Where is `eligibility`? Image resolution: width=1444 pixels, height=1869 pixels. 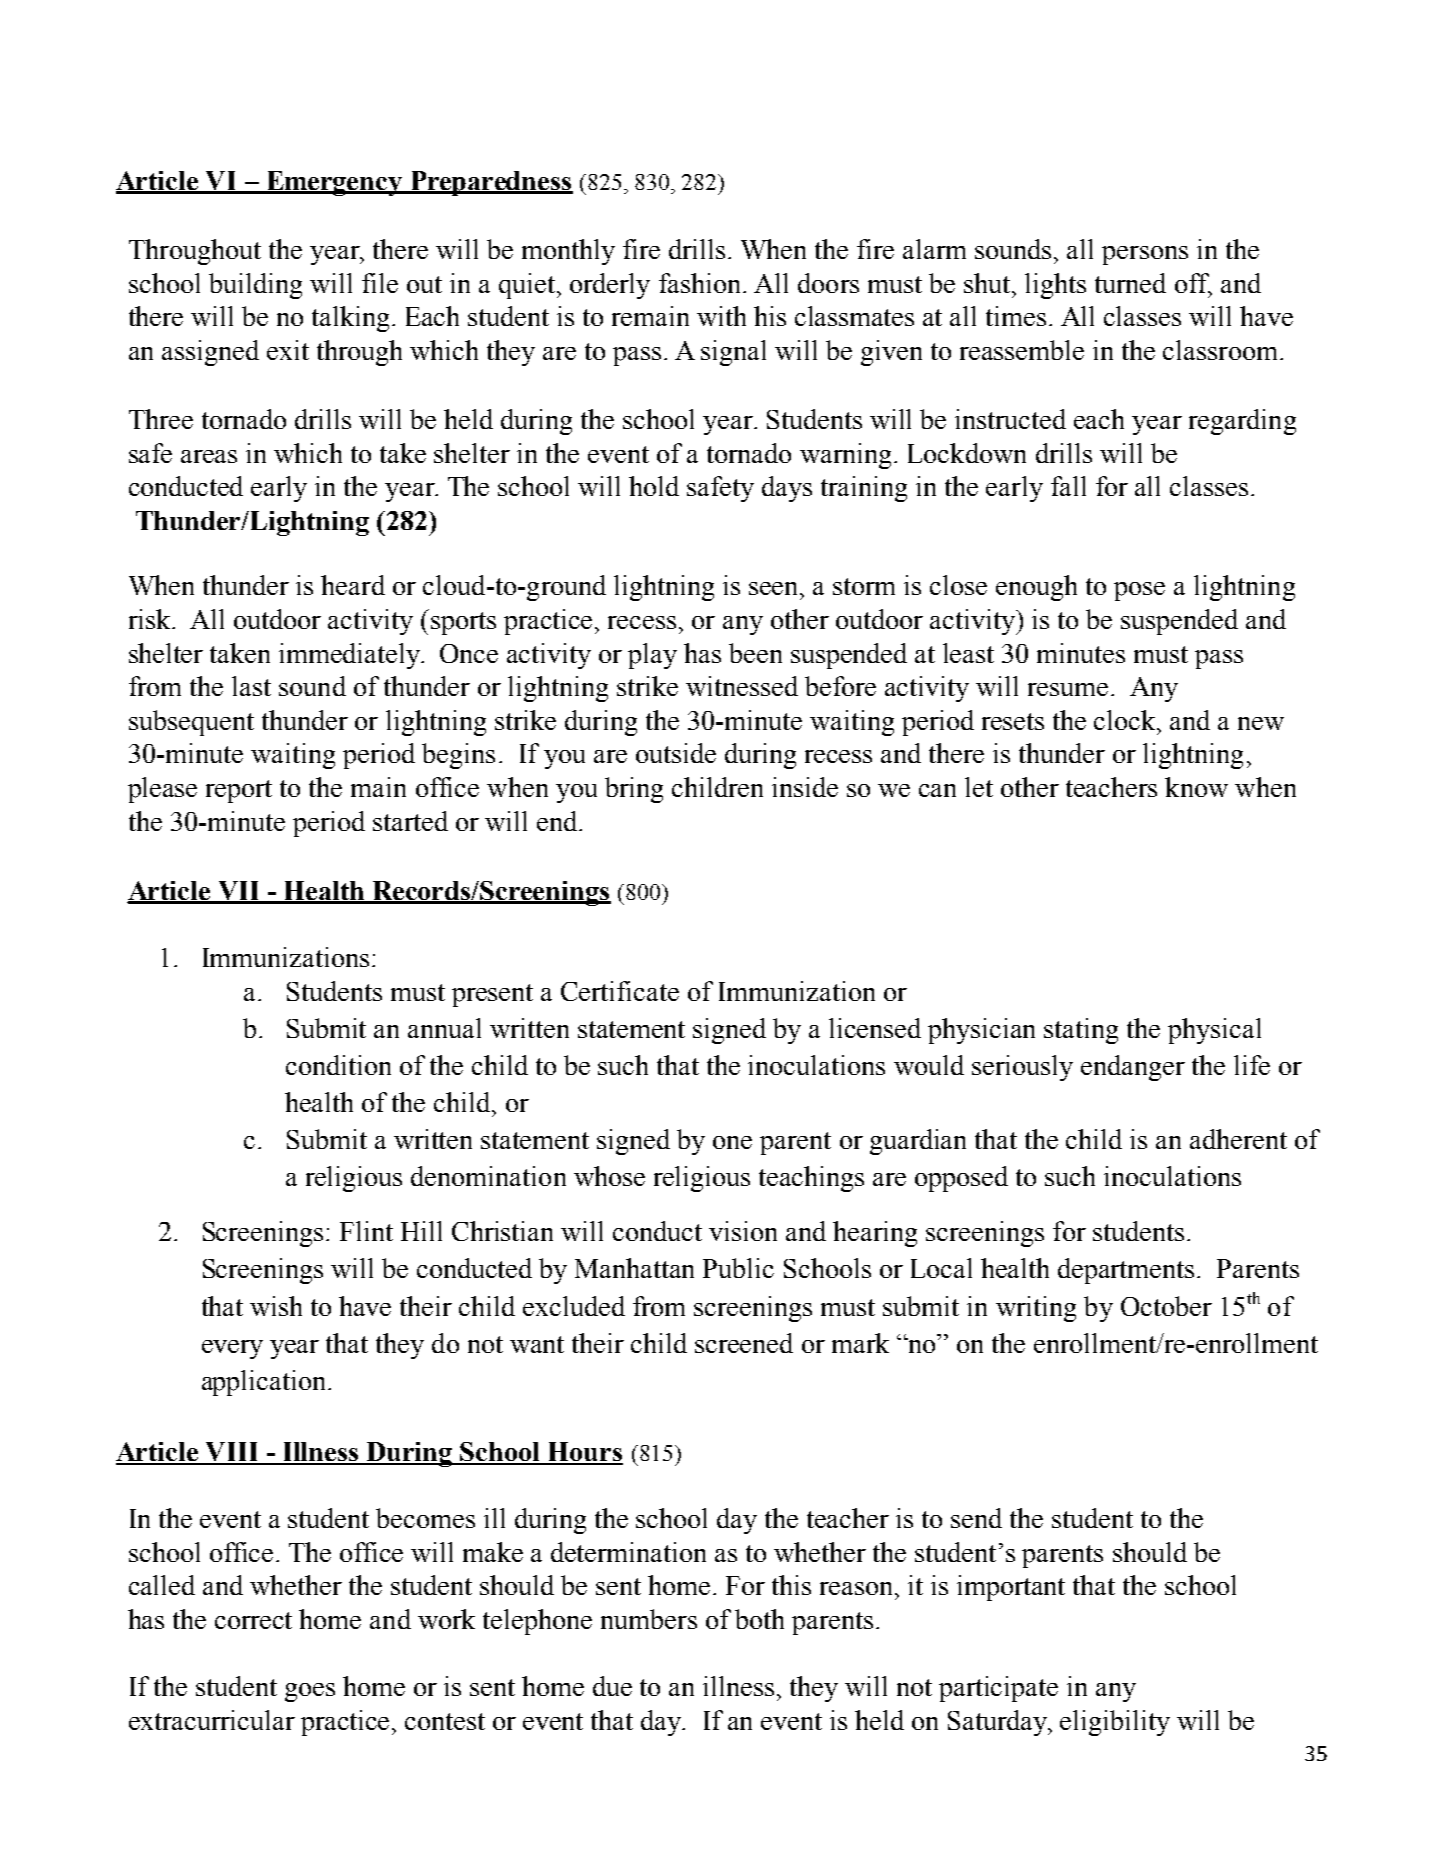
eligibility is located at coordinates (1115, 1723).
